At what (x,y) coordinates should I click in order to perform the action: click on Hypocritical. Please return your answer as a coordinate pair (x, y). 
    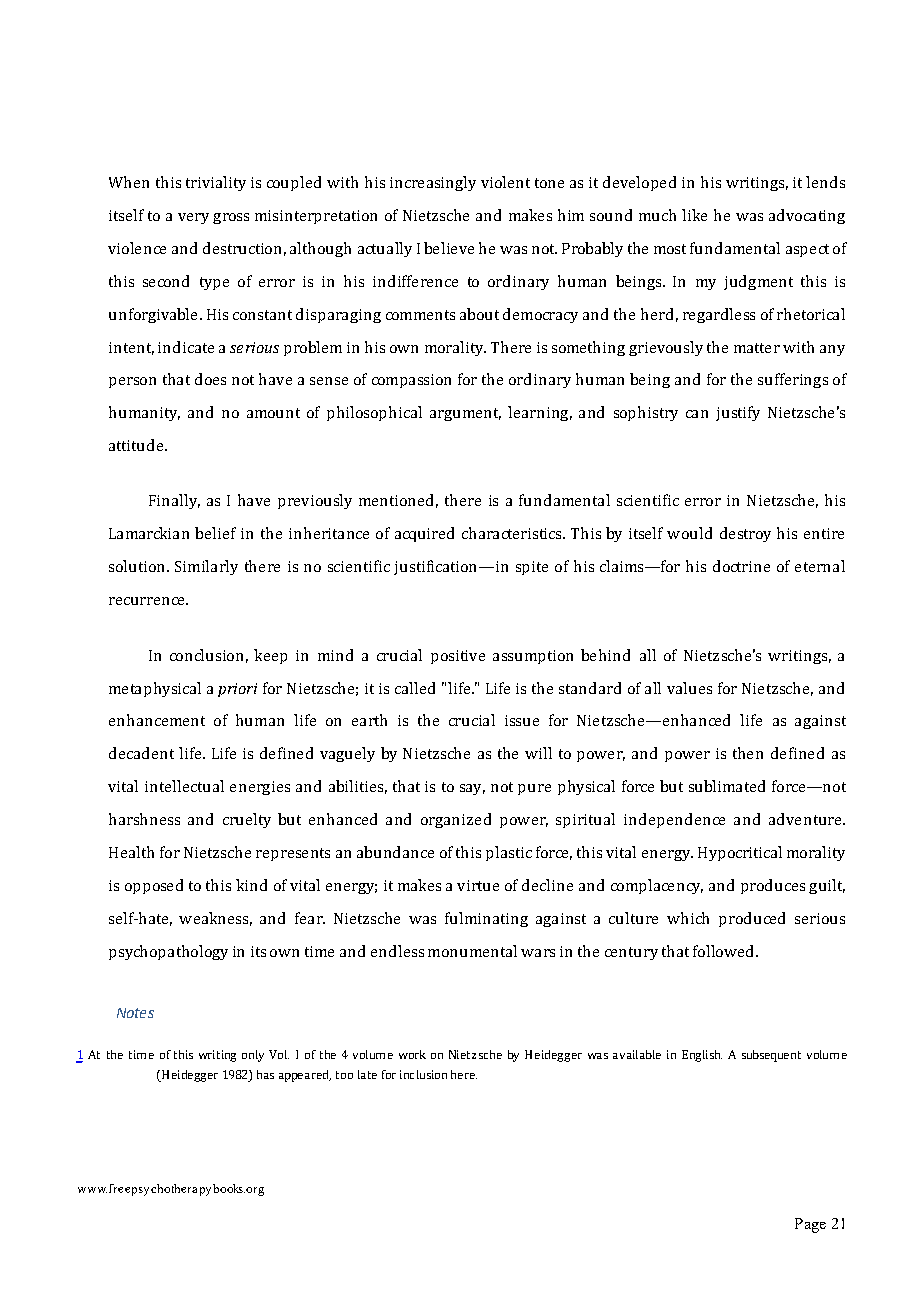
    Looking at the image, I should click on (740, 853).
